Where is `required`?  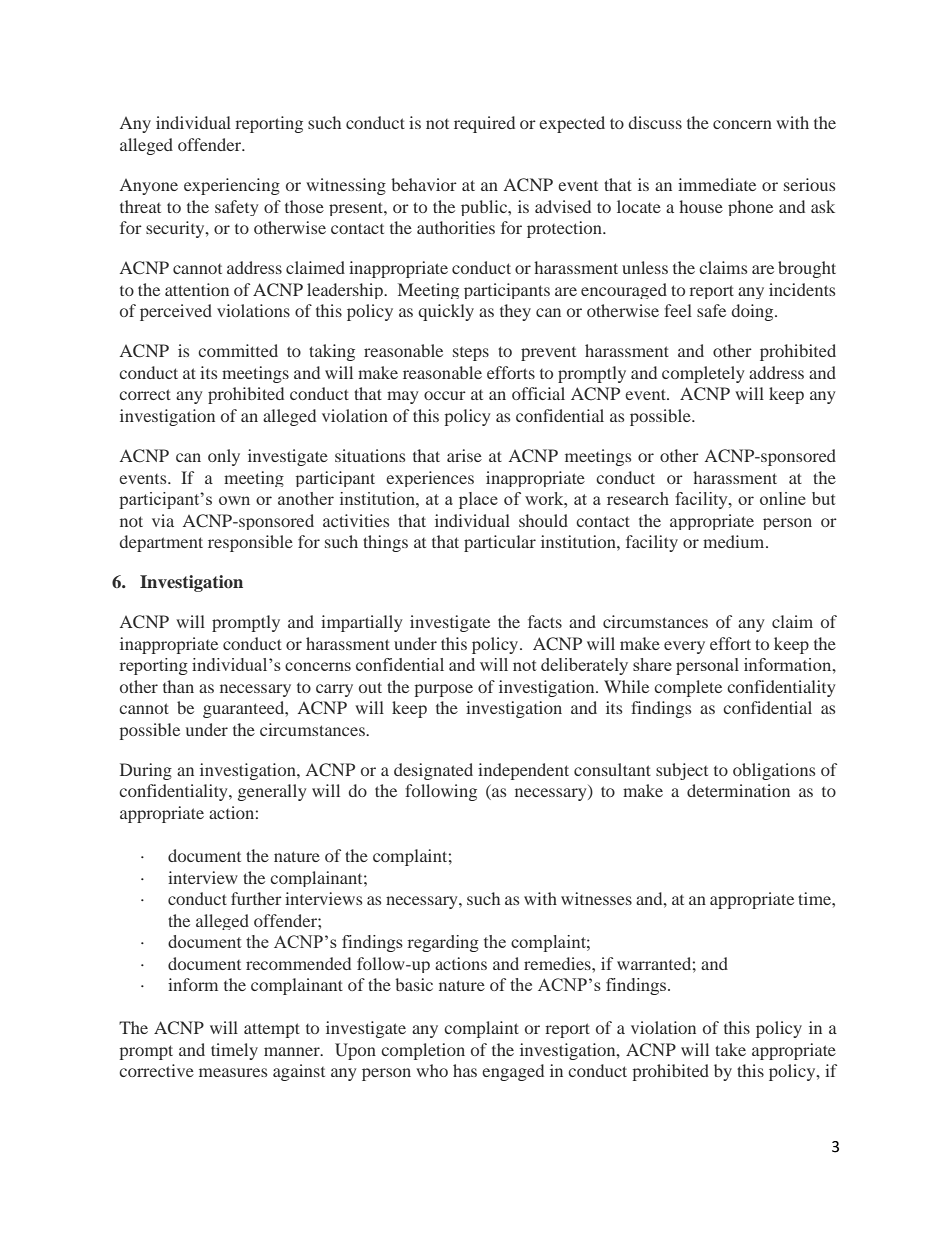 required is located at coordinates (484, 124).
